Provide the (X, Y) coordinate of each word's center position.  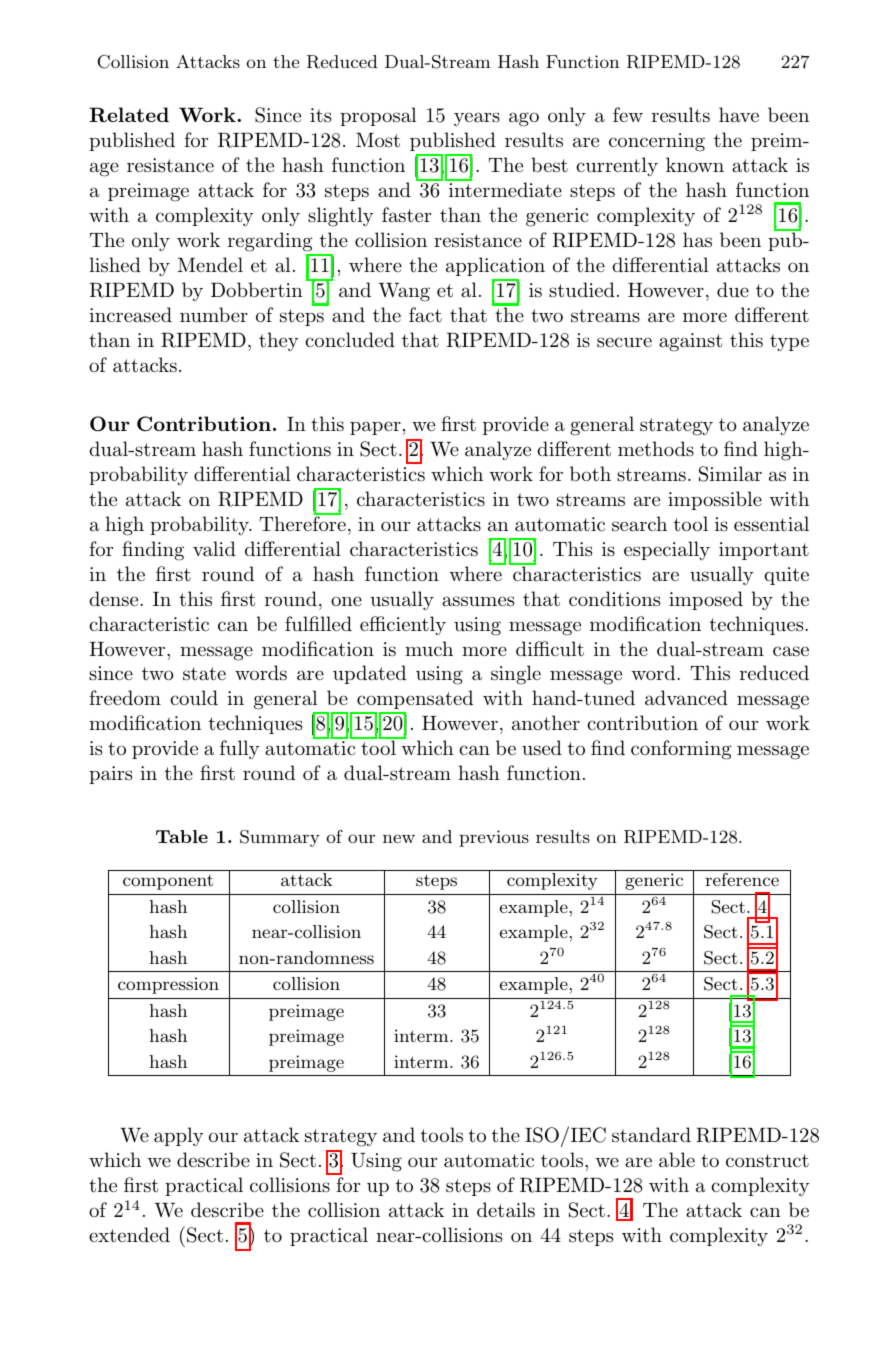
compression (168, 985)
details (506, 1210)
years (477, 119)
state (204, 674)
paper (375, 428)
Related (129, 114)
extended (129, 1234)
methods (656, 449)
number (214, 315)
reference (742, 879)
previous (494, 838)
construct (767, 1161)
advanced (686, 698)
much (429, 648)
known (695, 164)
